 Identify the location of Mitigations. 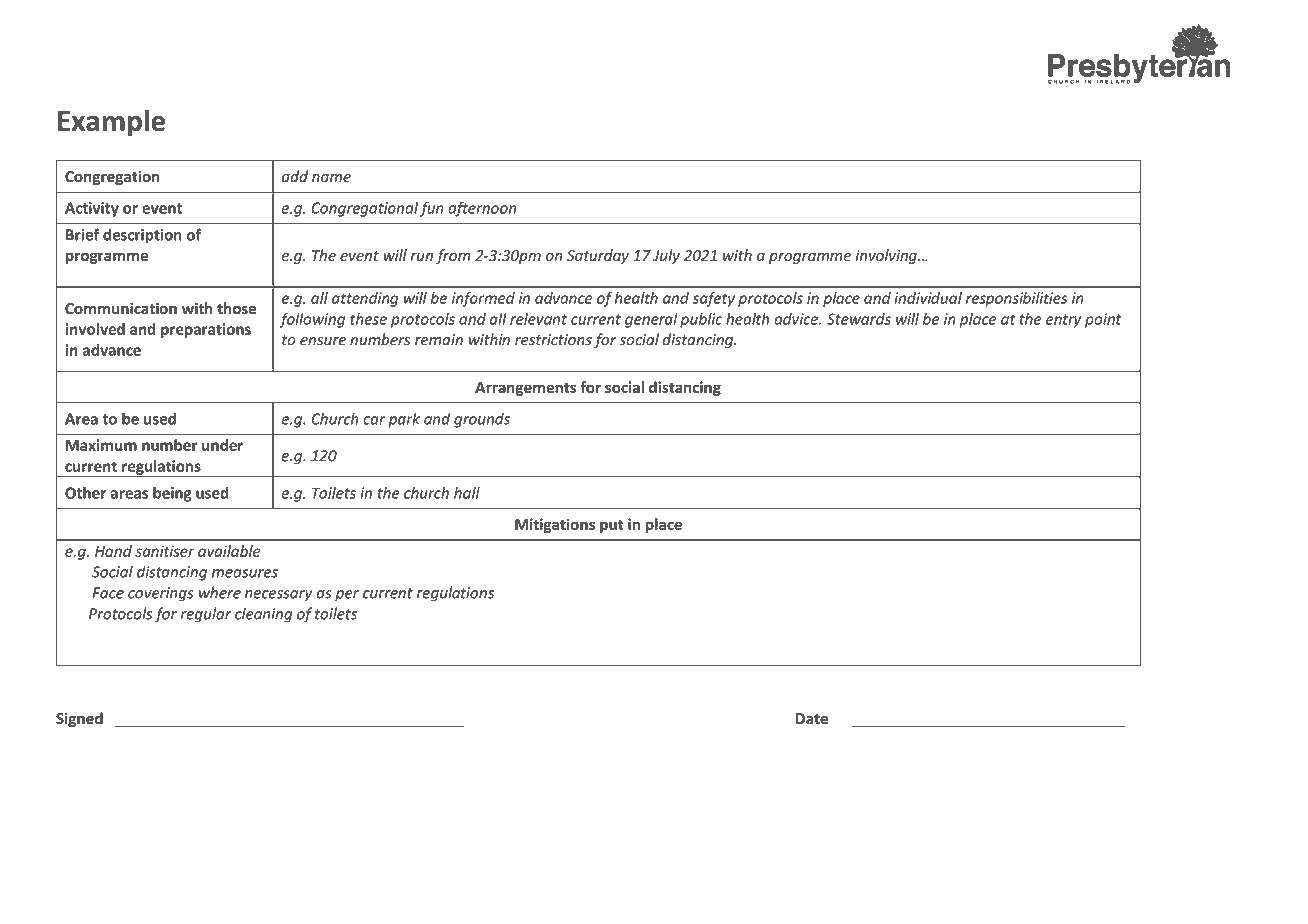
(555, 525).
